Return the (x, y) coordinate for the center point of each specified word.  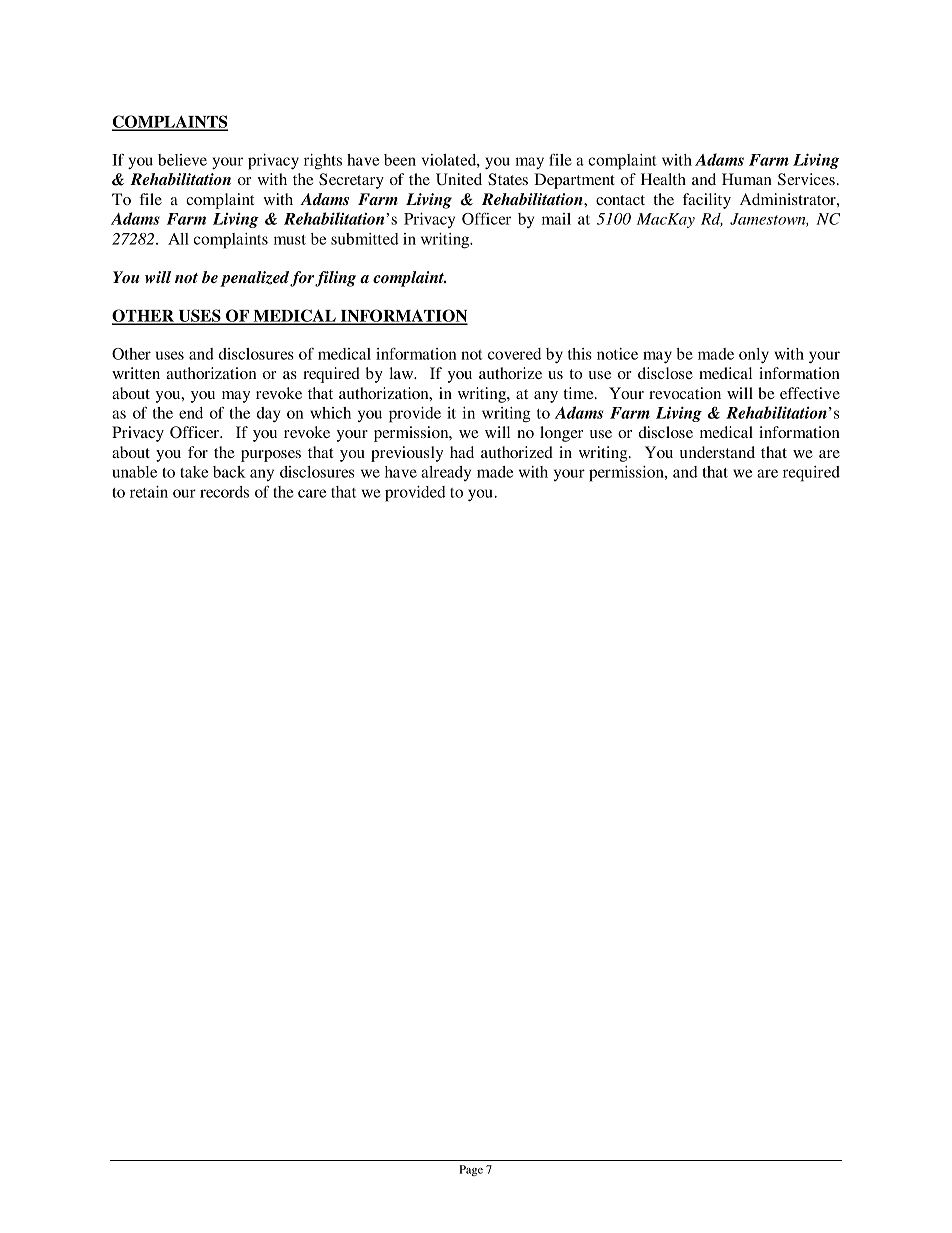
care (312, 493)
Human (747, 179)
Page (471, 1170)
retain (149, 492)
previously (407, 454)
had (462, 452)
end (191, 413)
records (224, 492)
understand (717, 452)
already (446, 473)
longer (561, 434)
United (459, 179)
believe (182, 160)
